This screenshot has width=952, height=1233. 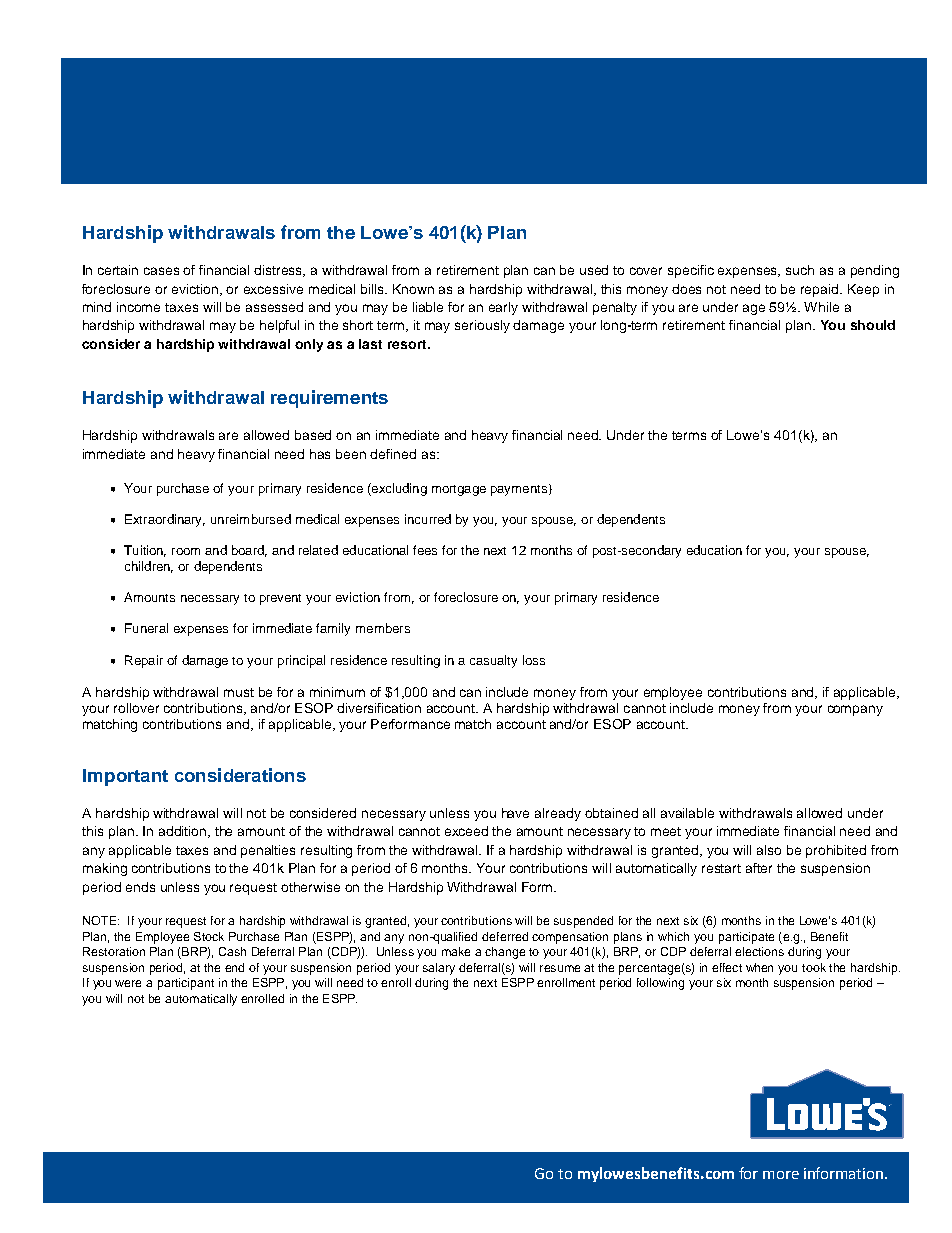 I want to click on participant, so click(x=186, y=984).
